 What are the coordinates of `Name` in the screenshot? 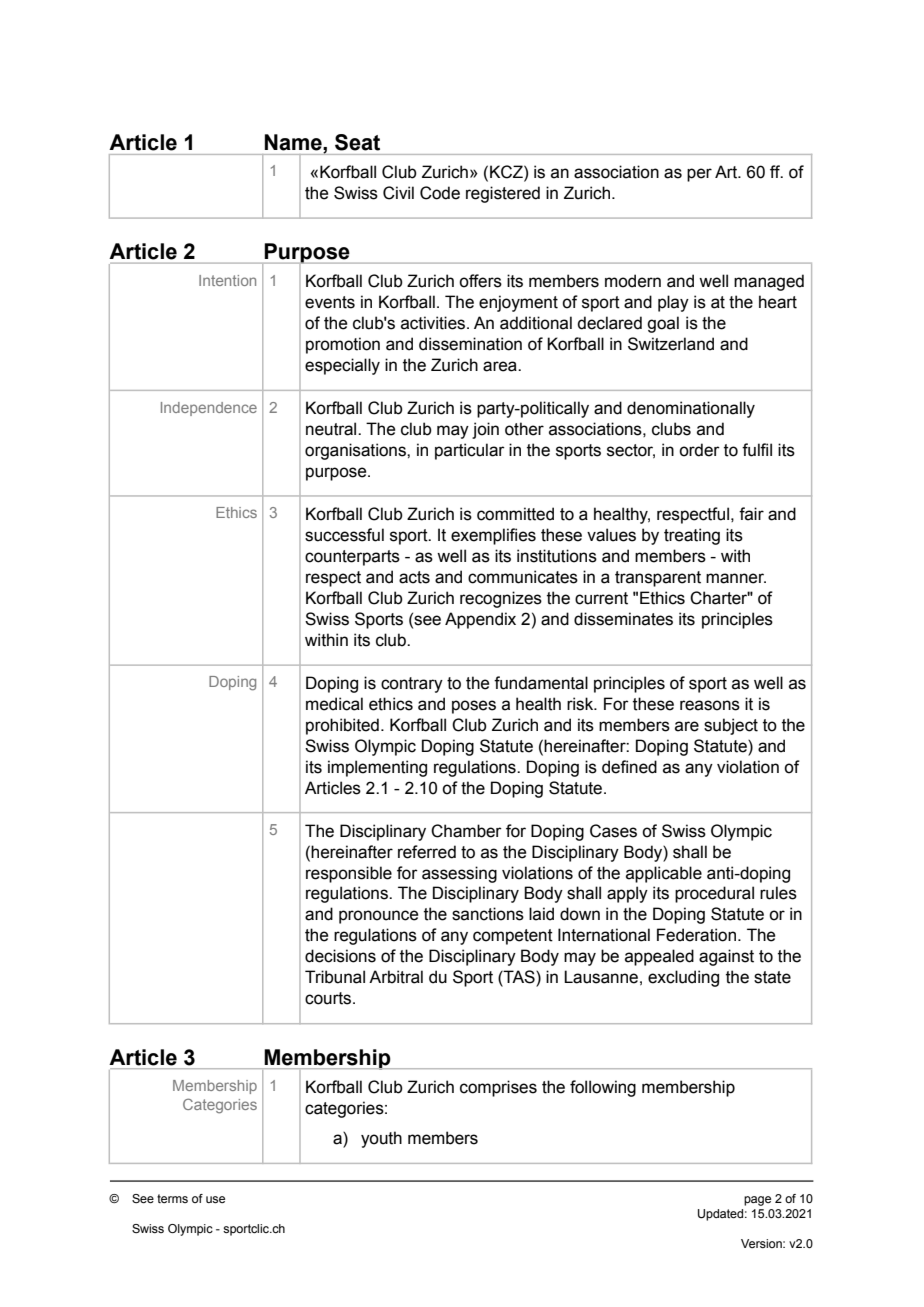 It's located at (294, 142).
